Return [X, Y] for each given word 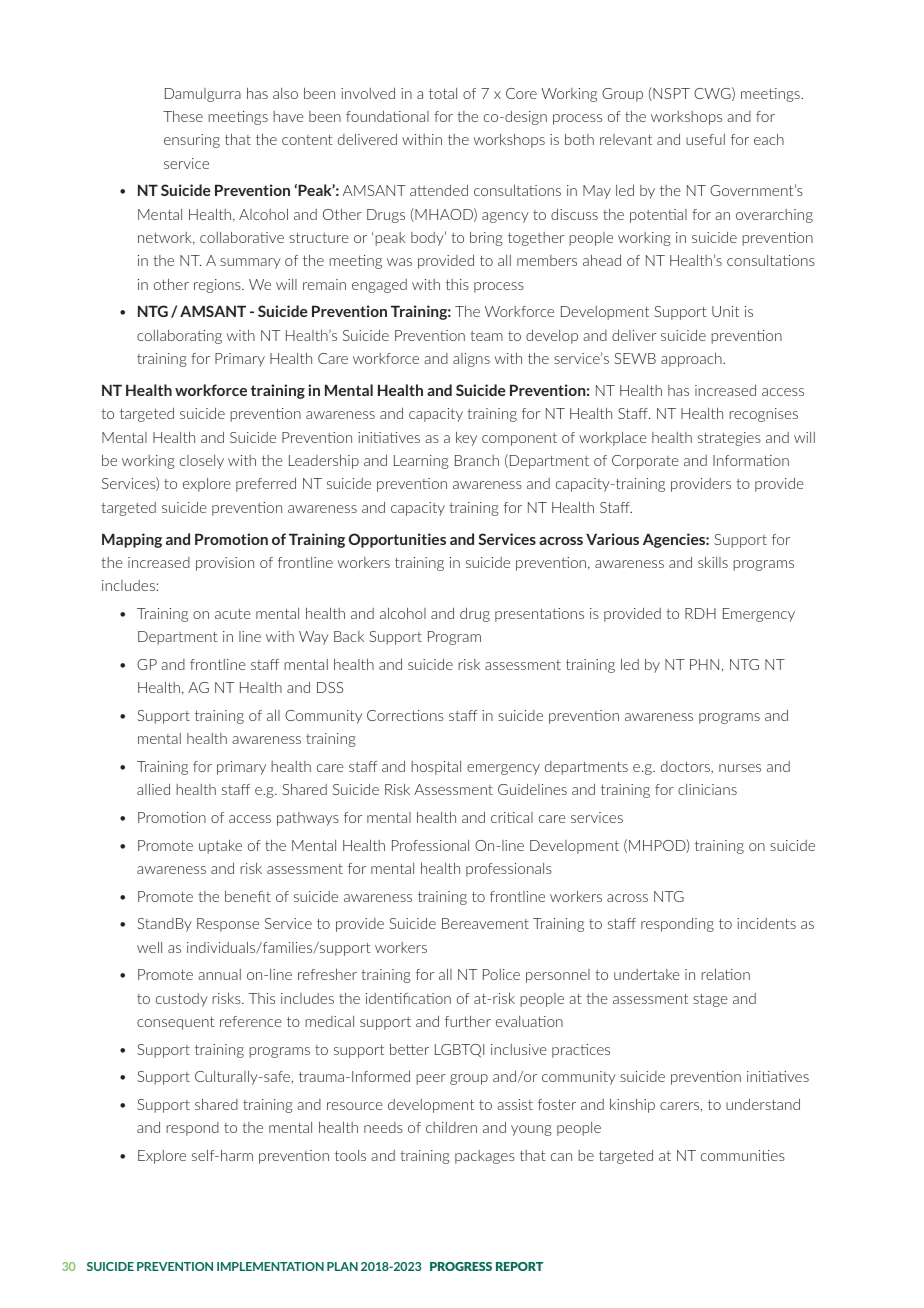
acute [233, 613]
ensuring [192, 141]
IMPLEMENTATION [270, 1266]
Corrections [405, 715]
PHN [704, 664]
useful [705, 139]
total [443, 93]
